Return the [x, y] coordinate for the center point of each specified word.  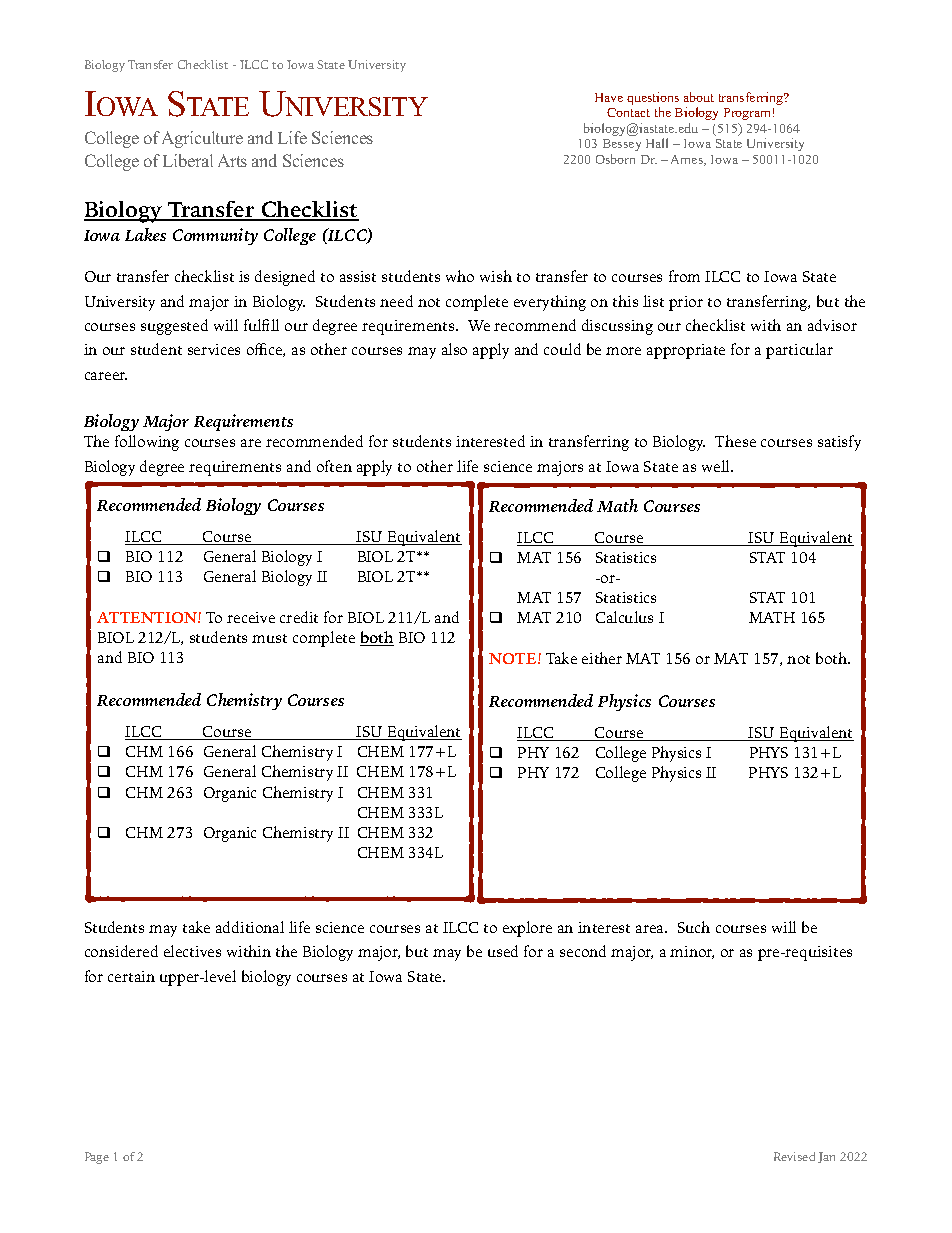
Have [609, 97]
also [454, 349]
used [503, 951]
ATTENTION [148, 617]
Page [97, 1158]
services [214, 349]
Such [694, 927]
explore [527, 929]
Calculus [624, 617]
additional [250, 927]
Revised [794, 1156]
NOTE [514, 658]
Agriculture [202, 139]
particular [799, 351]
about [699, 97]
